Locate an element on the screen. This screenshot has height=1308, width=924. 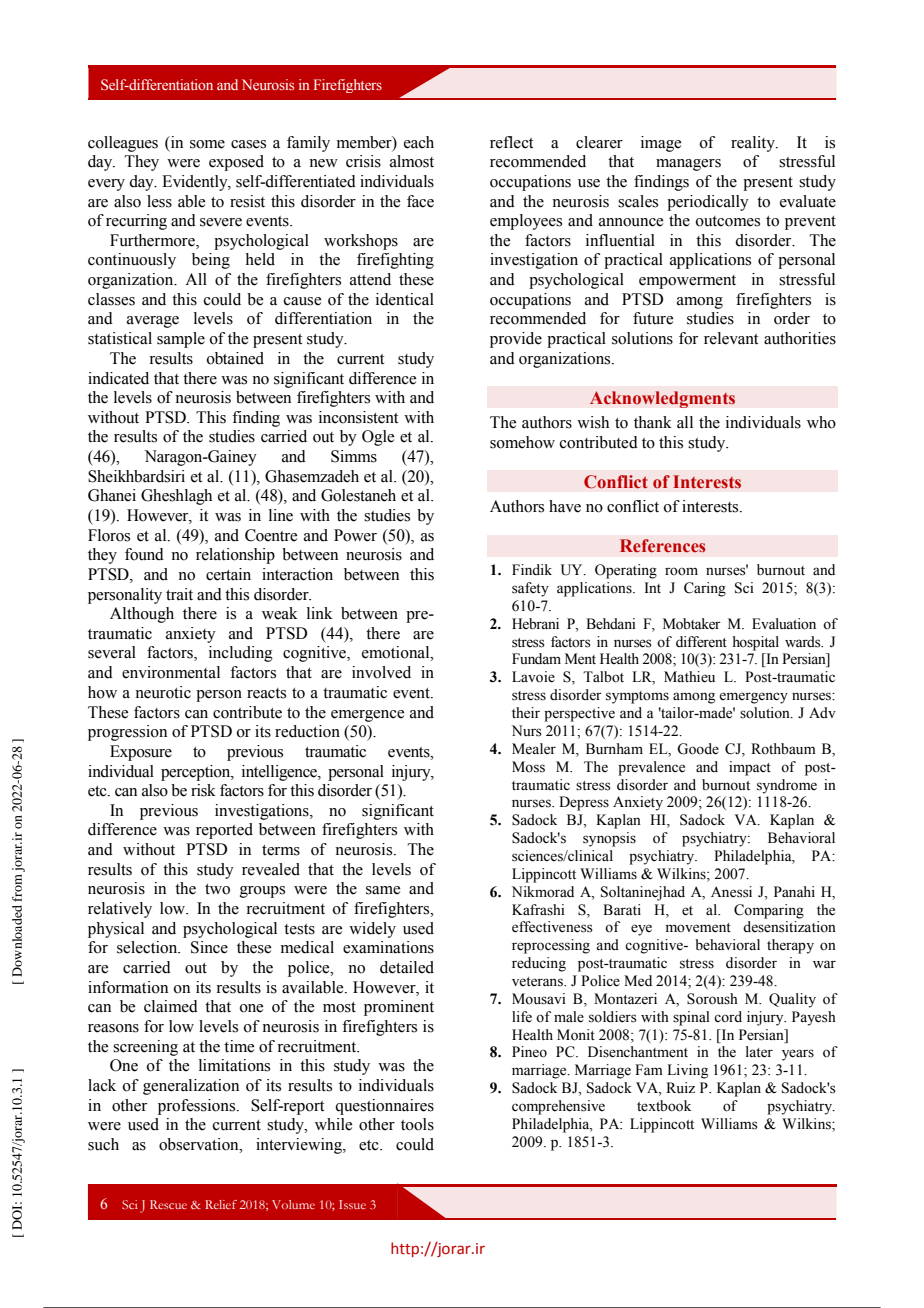
involved is located at coordinates (381, 672).
